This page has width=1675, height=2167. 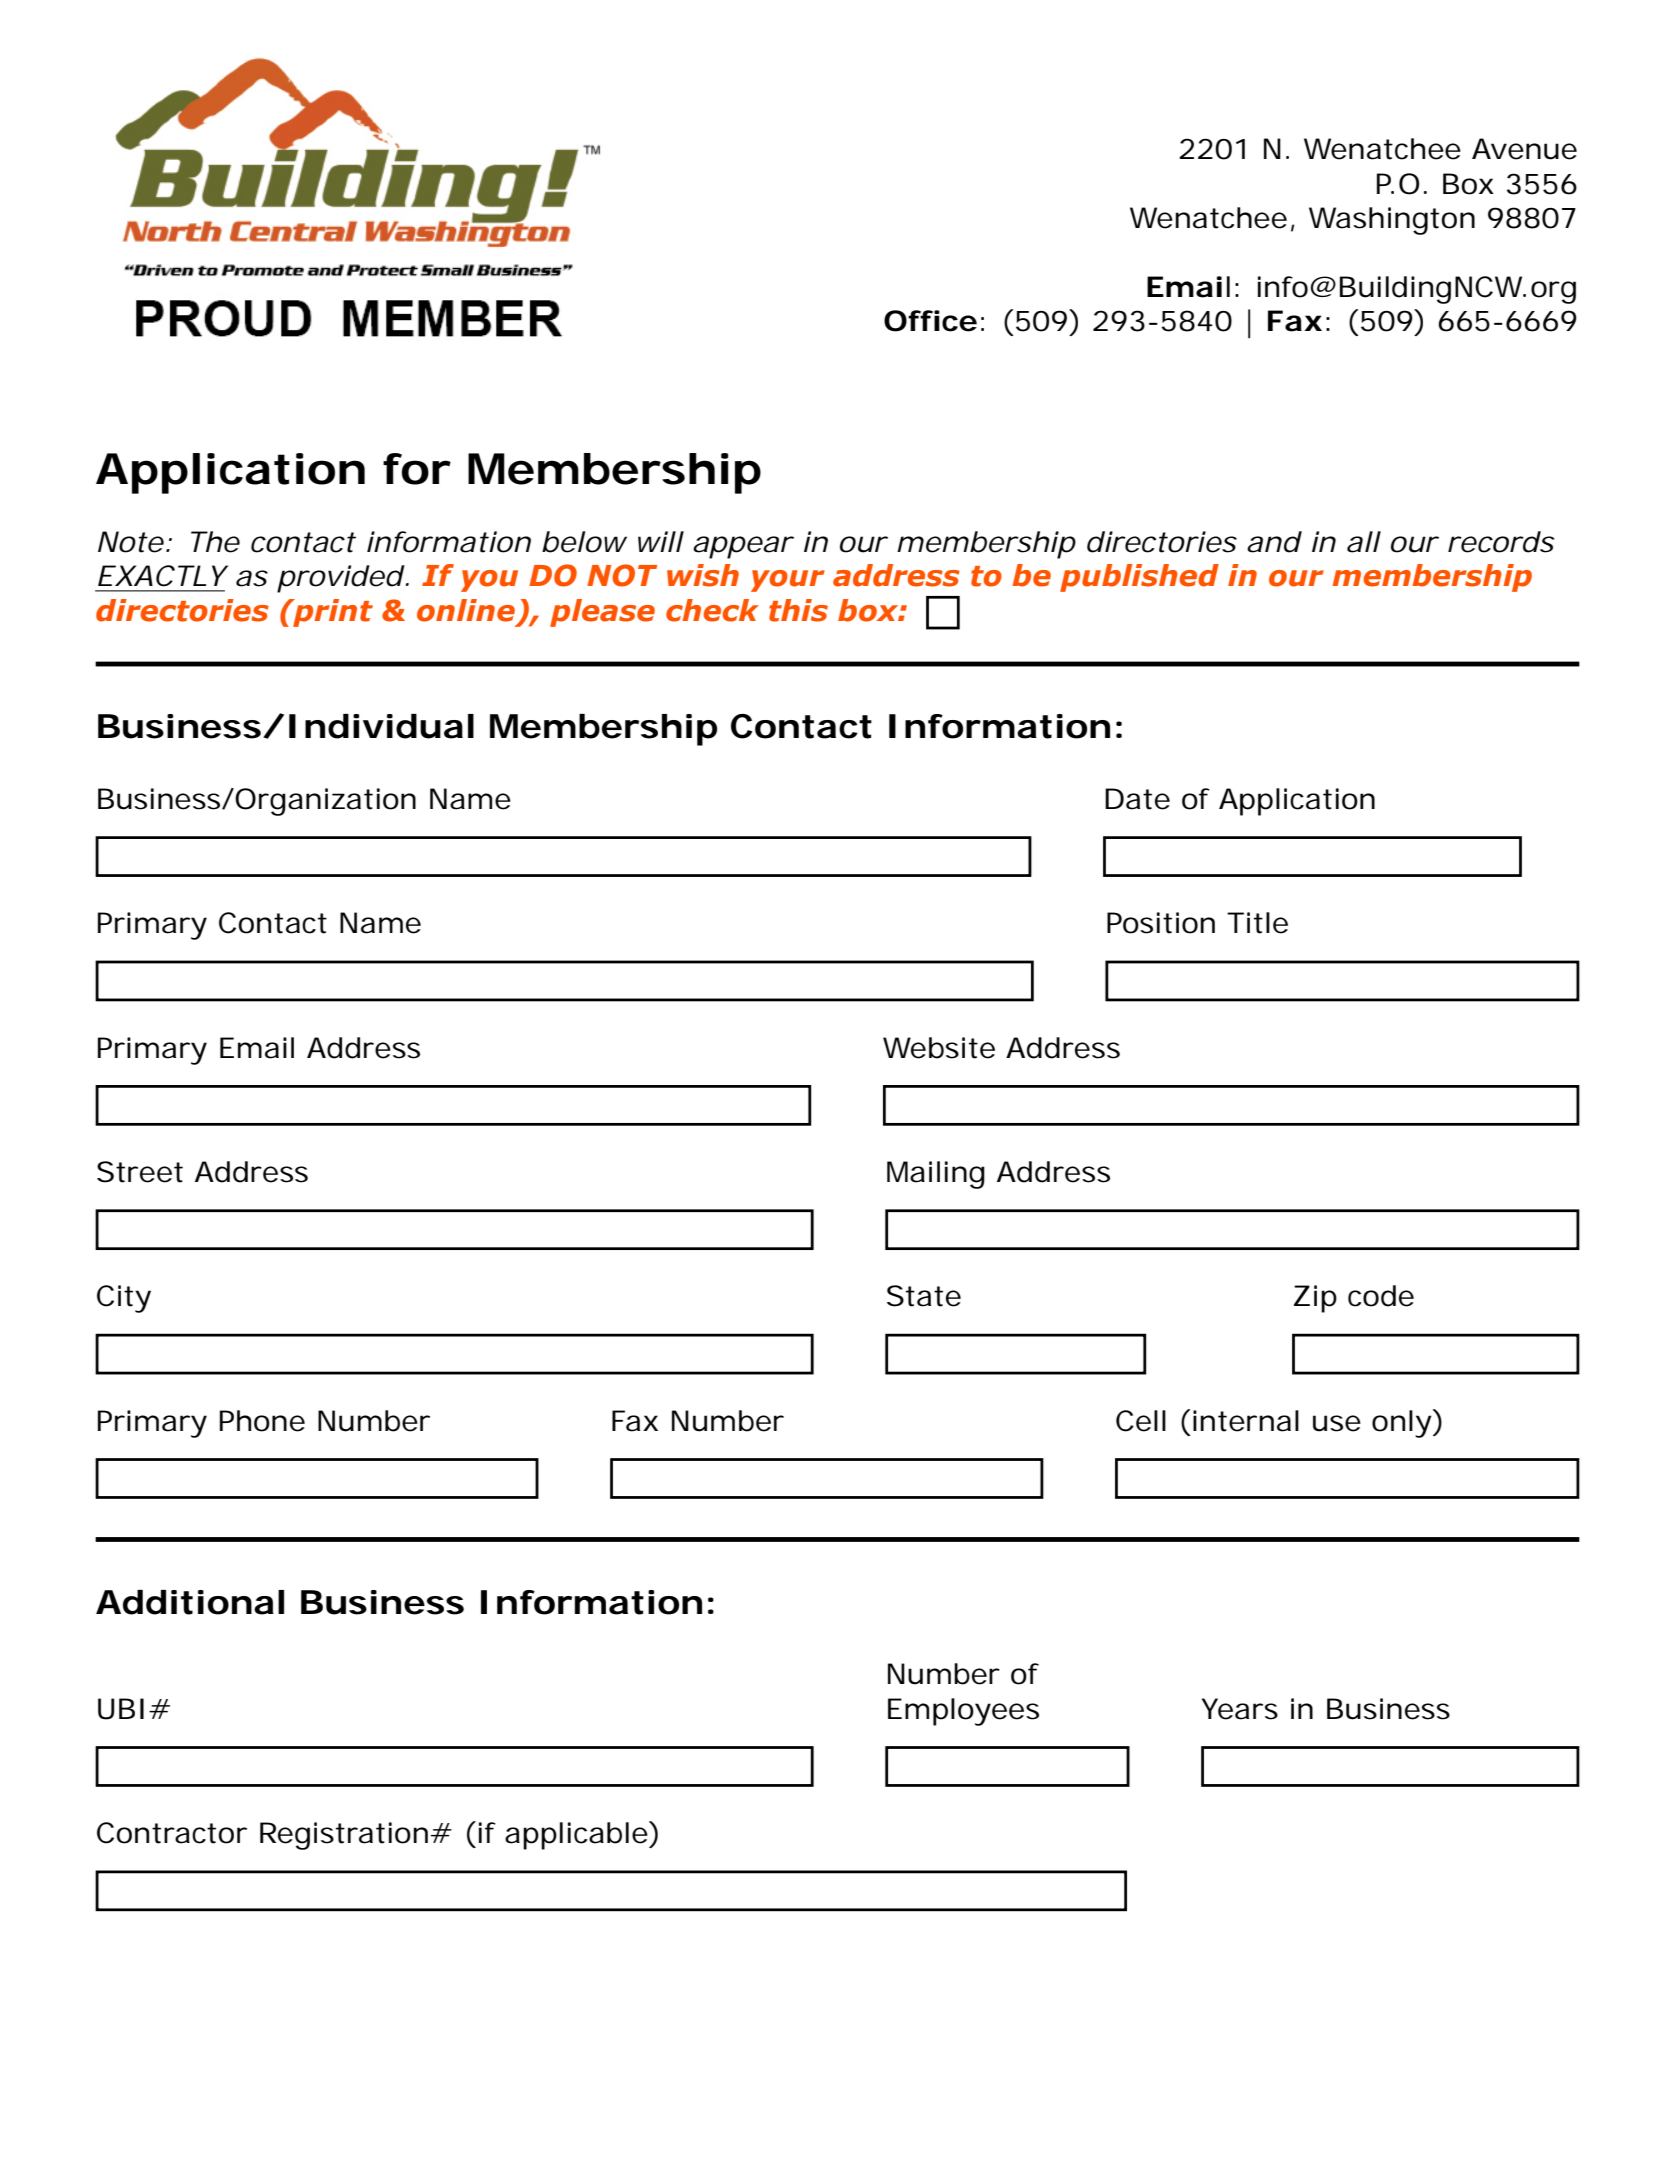 I want to click on this, so click(x=798, y=610).
